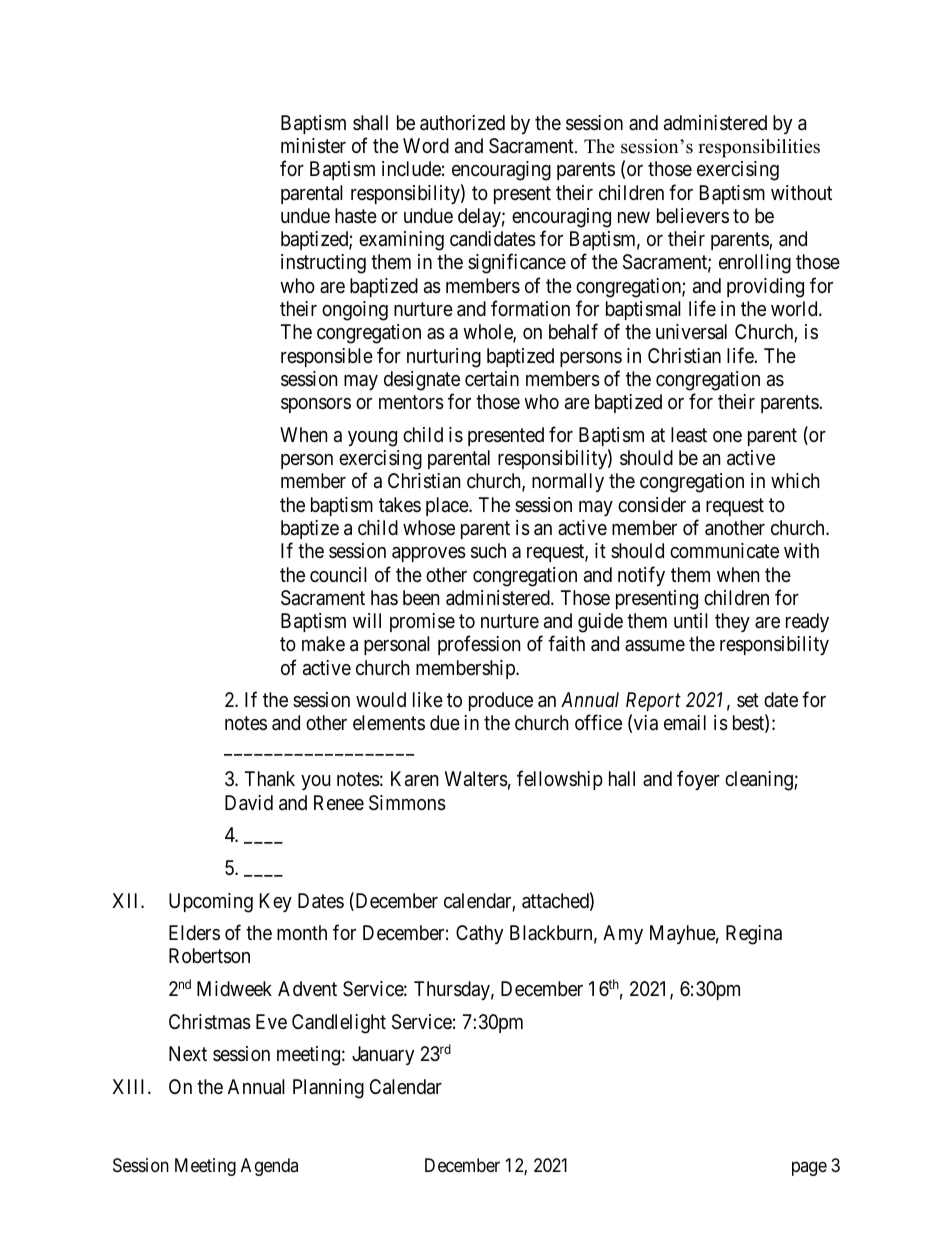  I want to click on authorized, so click(462, 123).
